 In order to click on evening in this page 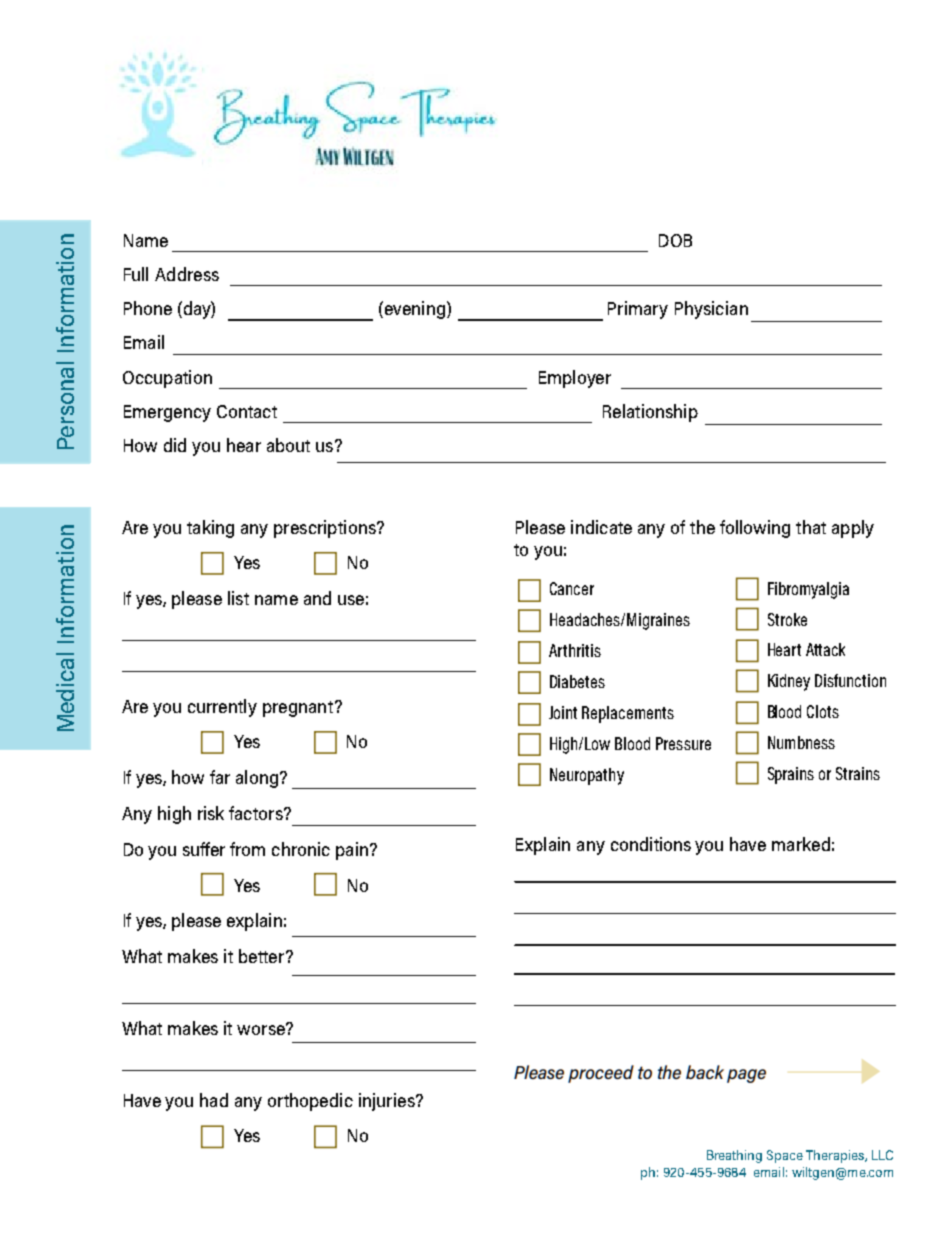, I will do `click(413, 310)`.
